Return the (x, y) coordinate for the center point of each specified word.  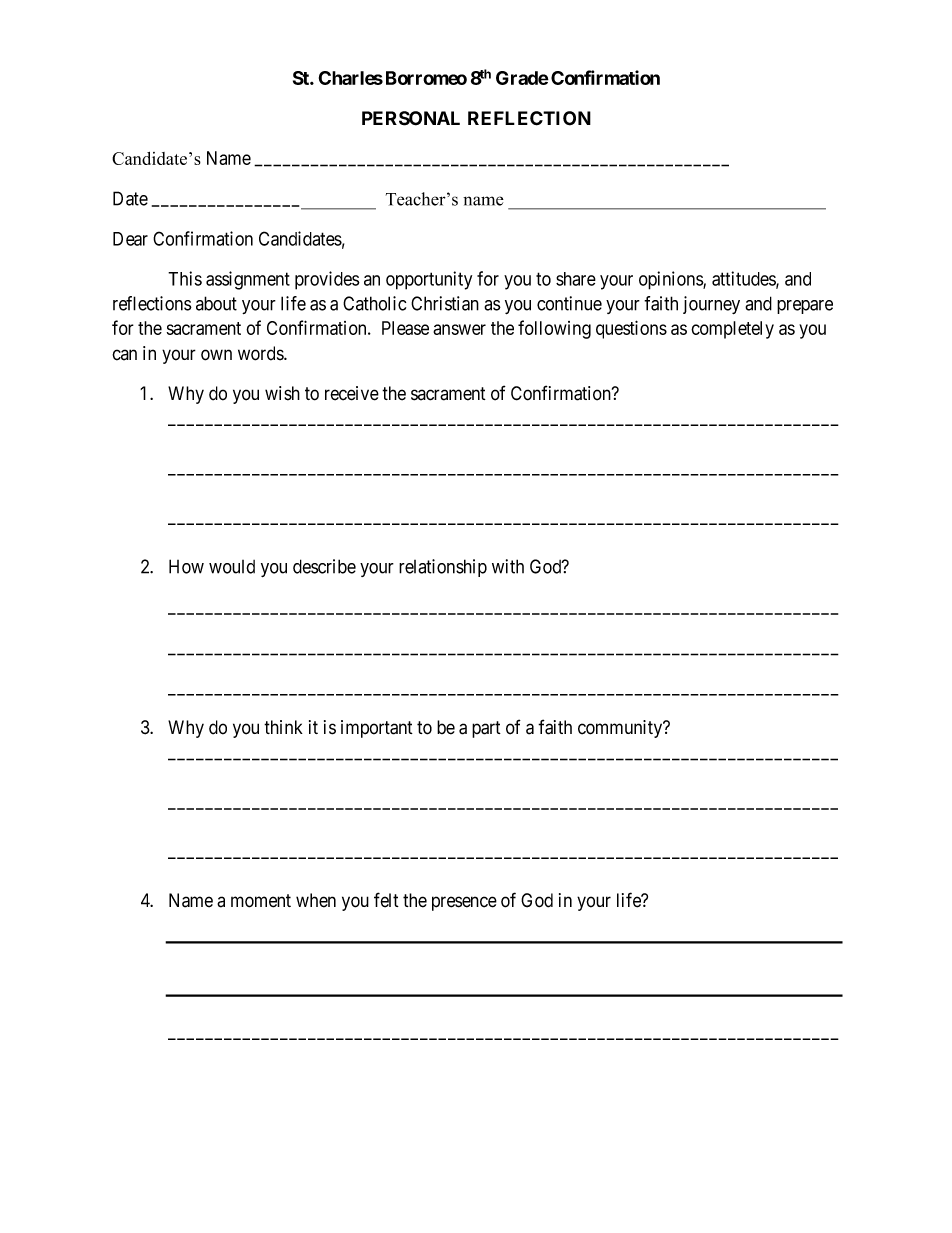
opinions (671, 280)
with (508, 566)
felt (386, 900)
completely (732, 330)
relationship (443, 568)
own (216, 355)
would (232, 567)
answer (459, 329)
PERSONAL (411, 118)
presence (464, 903)
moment (261, 901)
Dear (130, 239)
